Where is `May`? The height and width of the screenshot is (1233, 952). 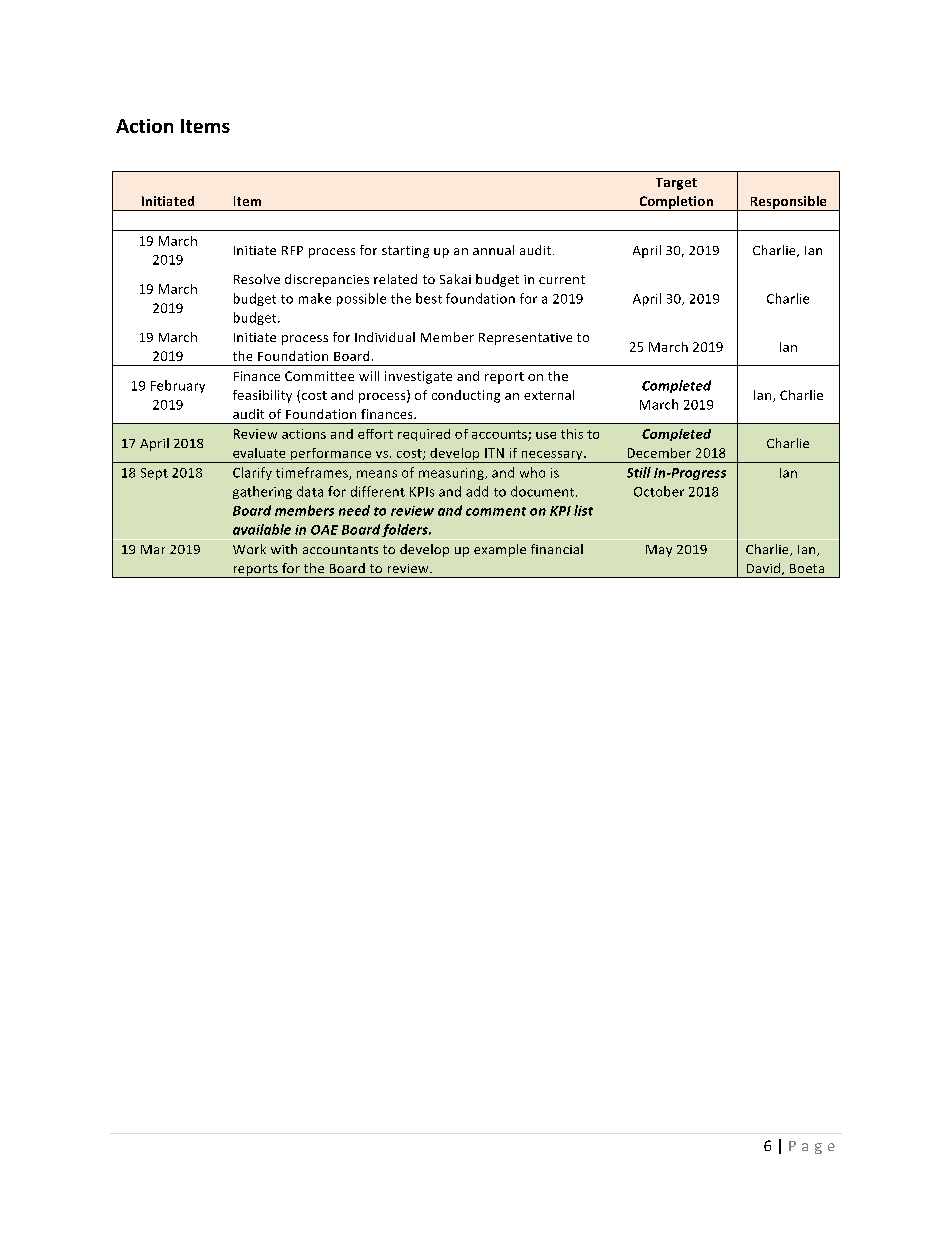
May is located at coordinates (659, 551).
